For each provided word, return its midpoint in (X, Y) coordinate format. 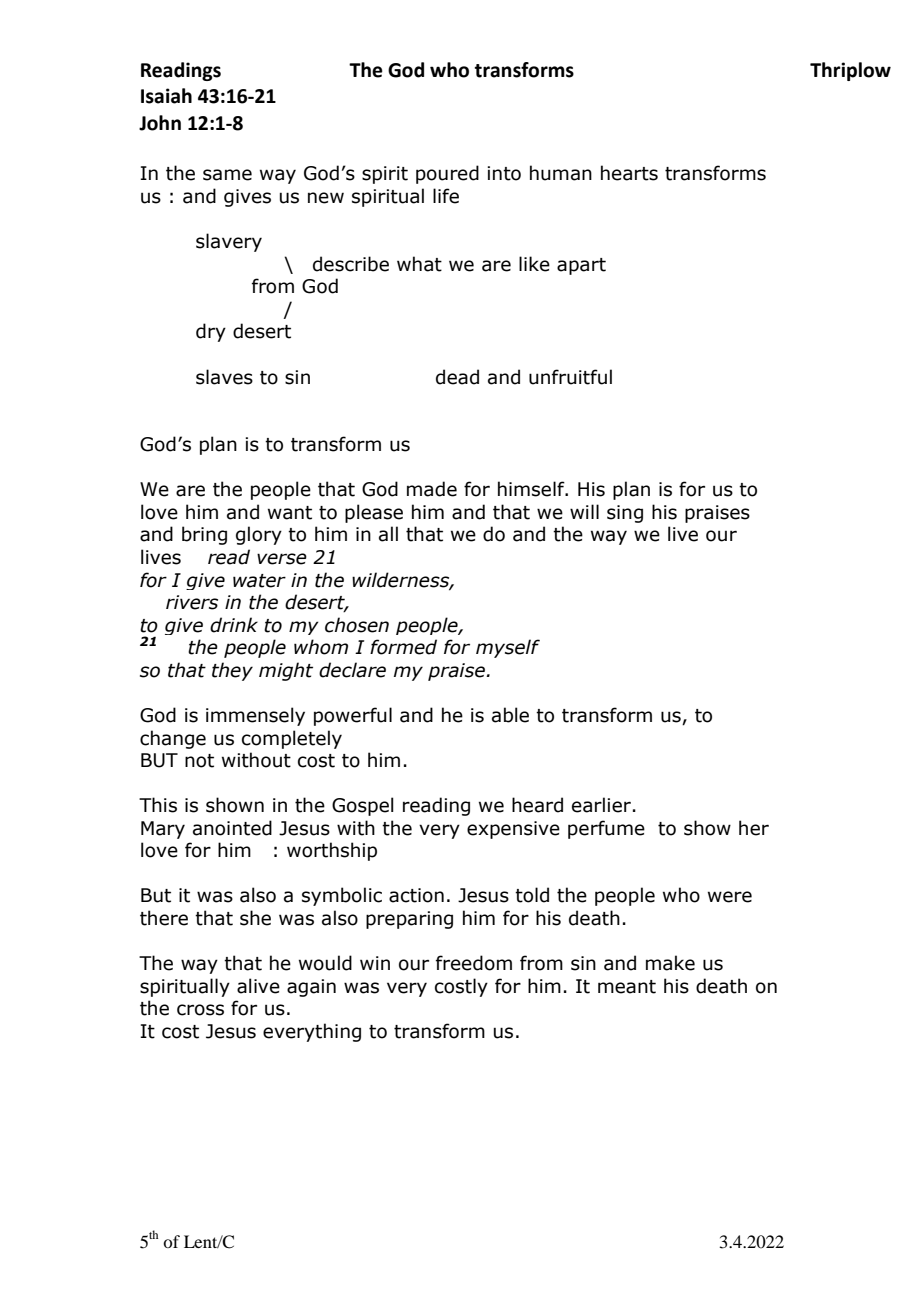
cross (200, 1010)
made (432, 489)
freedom (474, 963)
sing (625, 514)
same (227, 175)
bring (204, 535)
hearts (629, 173)
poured (447, 174)
